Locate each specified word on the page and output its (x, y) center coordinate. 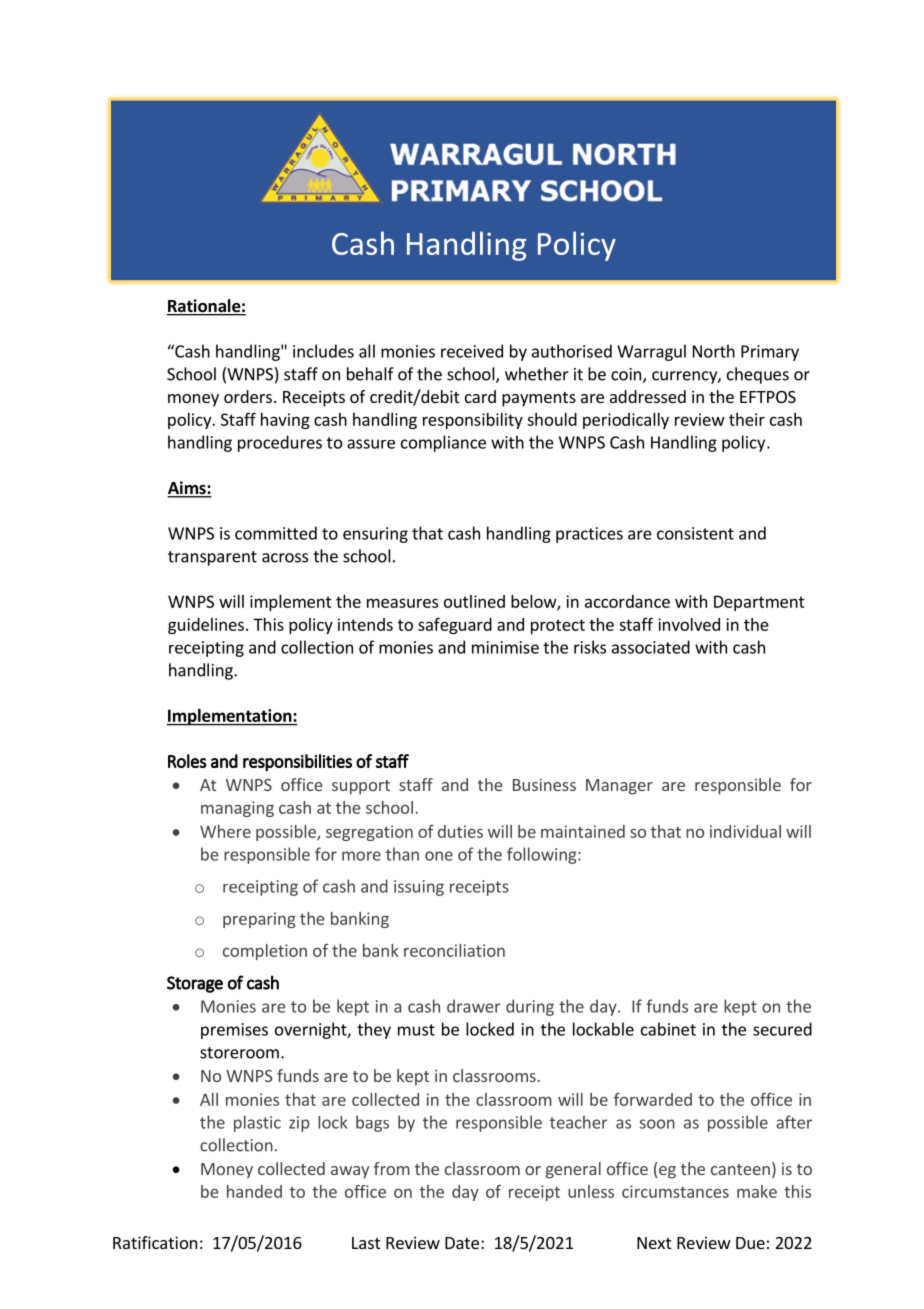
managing (237, 809)
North (714, 351)
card (480, 396)
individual (745, 831)
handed (254, 1191)
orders (248, 396)
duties (460, 831)
